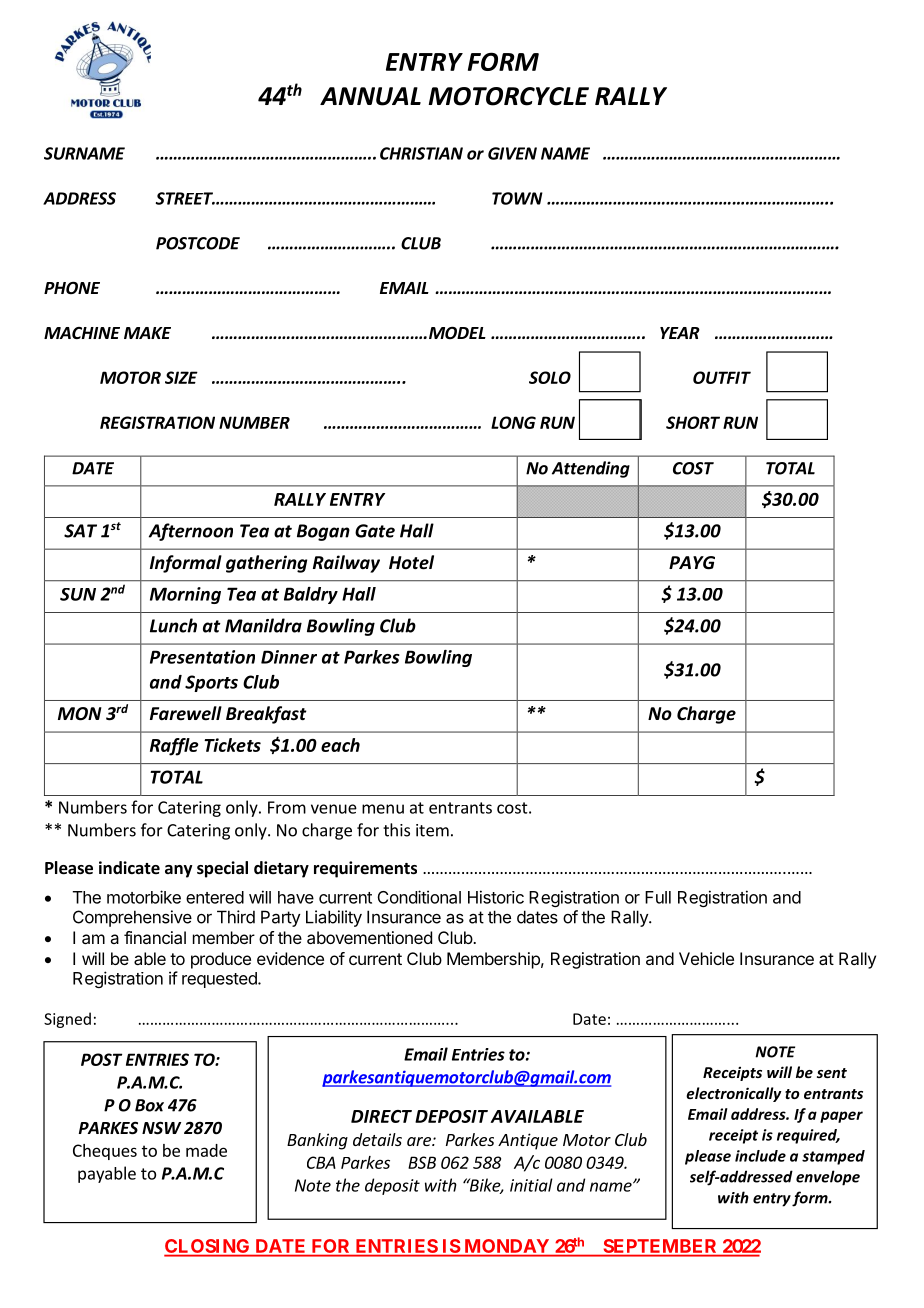 The width and height of the screenshot is (924, 1308). Describe the element at coordinates (591, 469) in the screenshot. I see `Attending` at that location.
